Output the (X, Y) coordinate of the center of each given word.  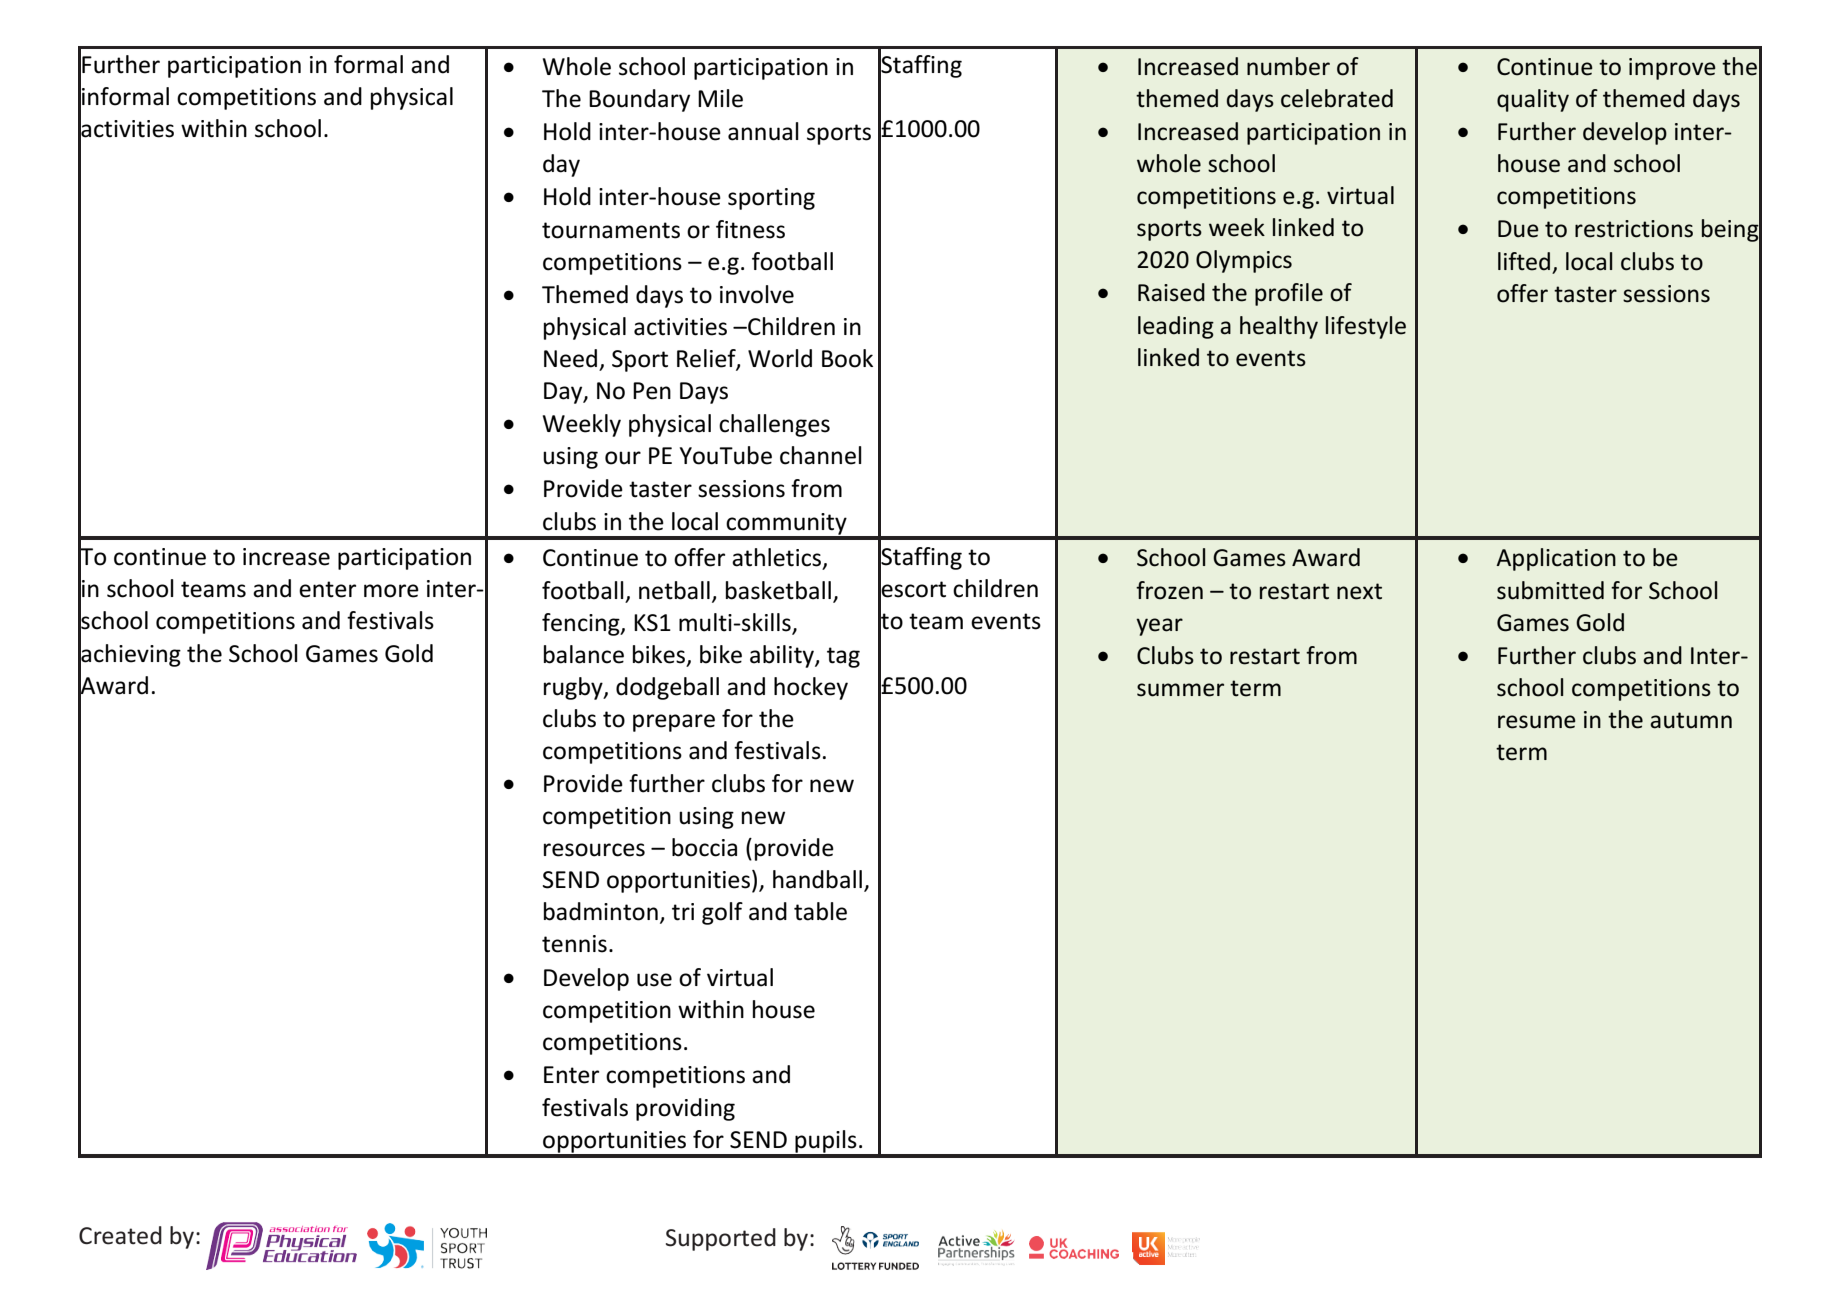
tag (843, 657)
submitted (1550, 590)
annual (763, 131)
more (391, 591)
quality (1533, 100)
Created (120, 1235)
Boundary (639, 100)
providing (685, 1109)
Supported (721, 1239)
